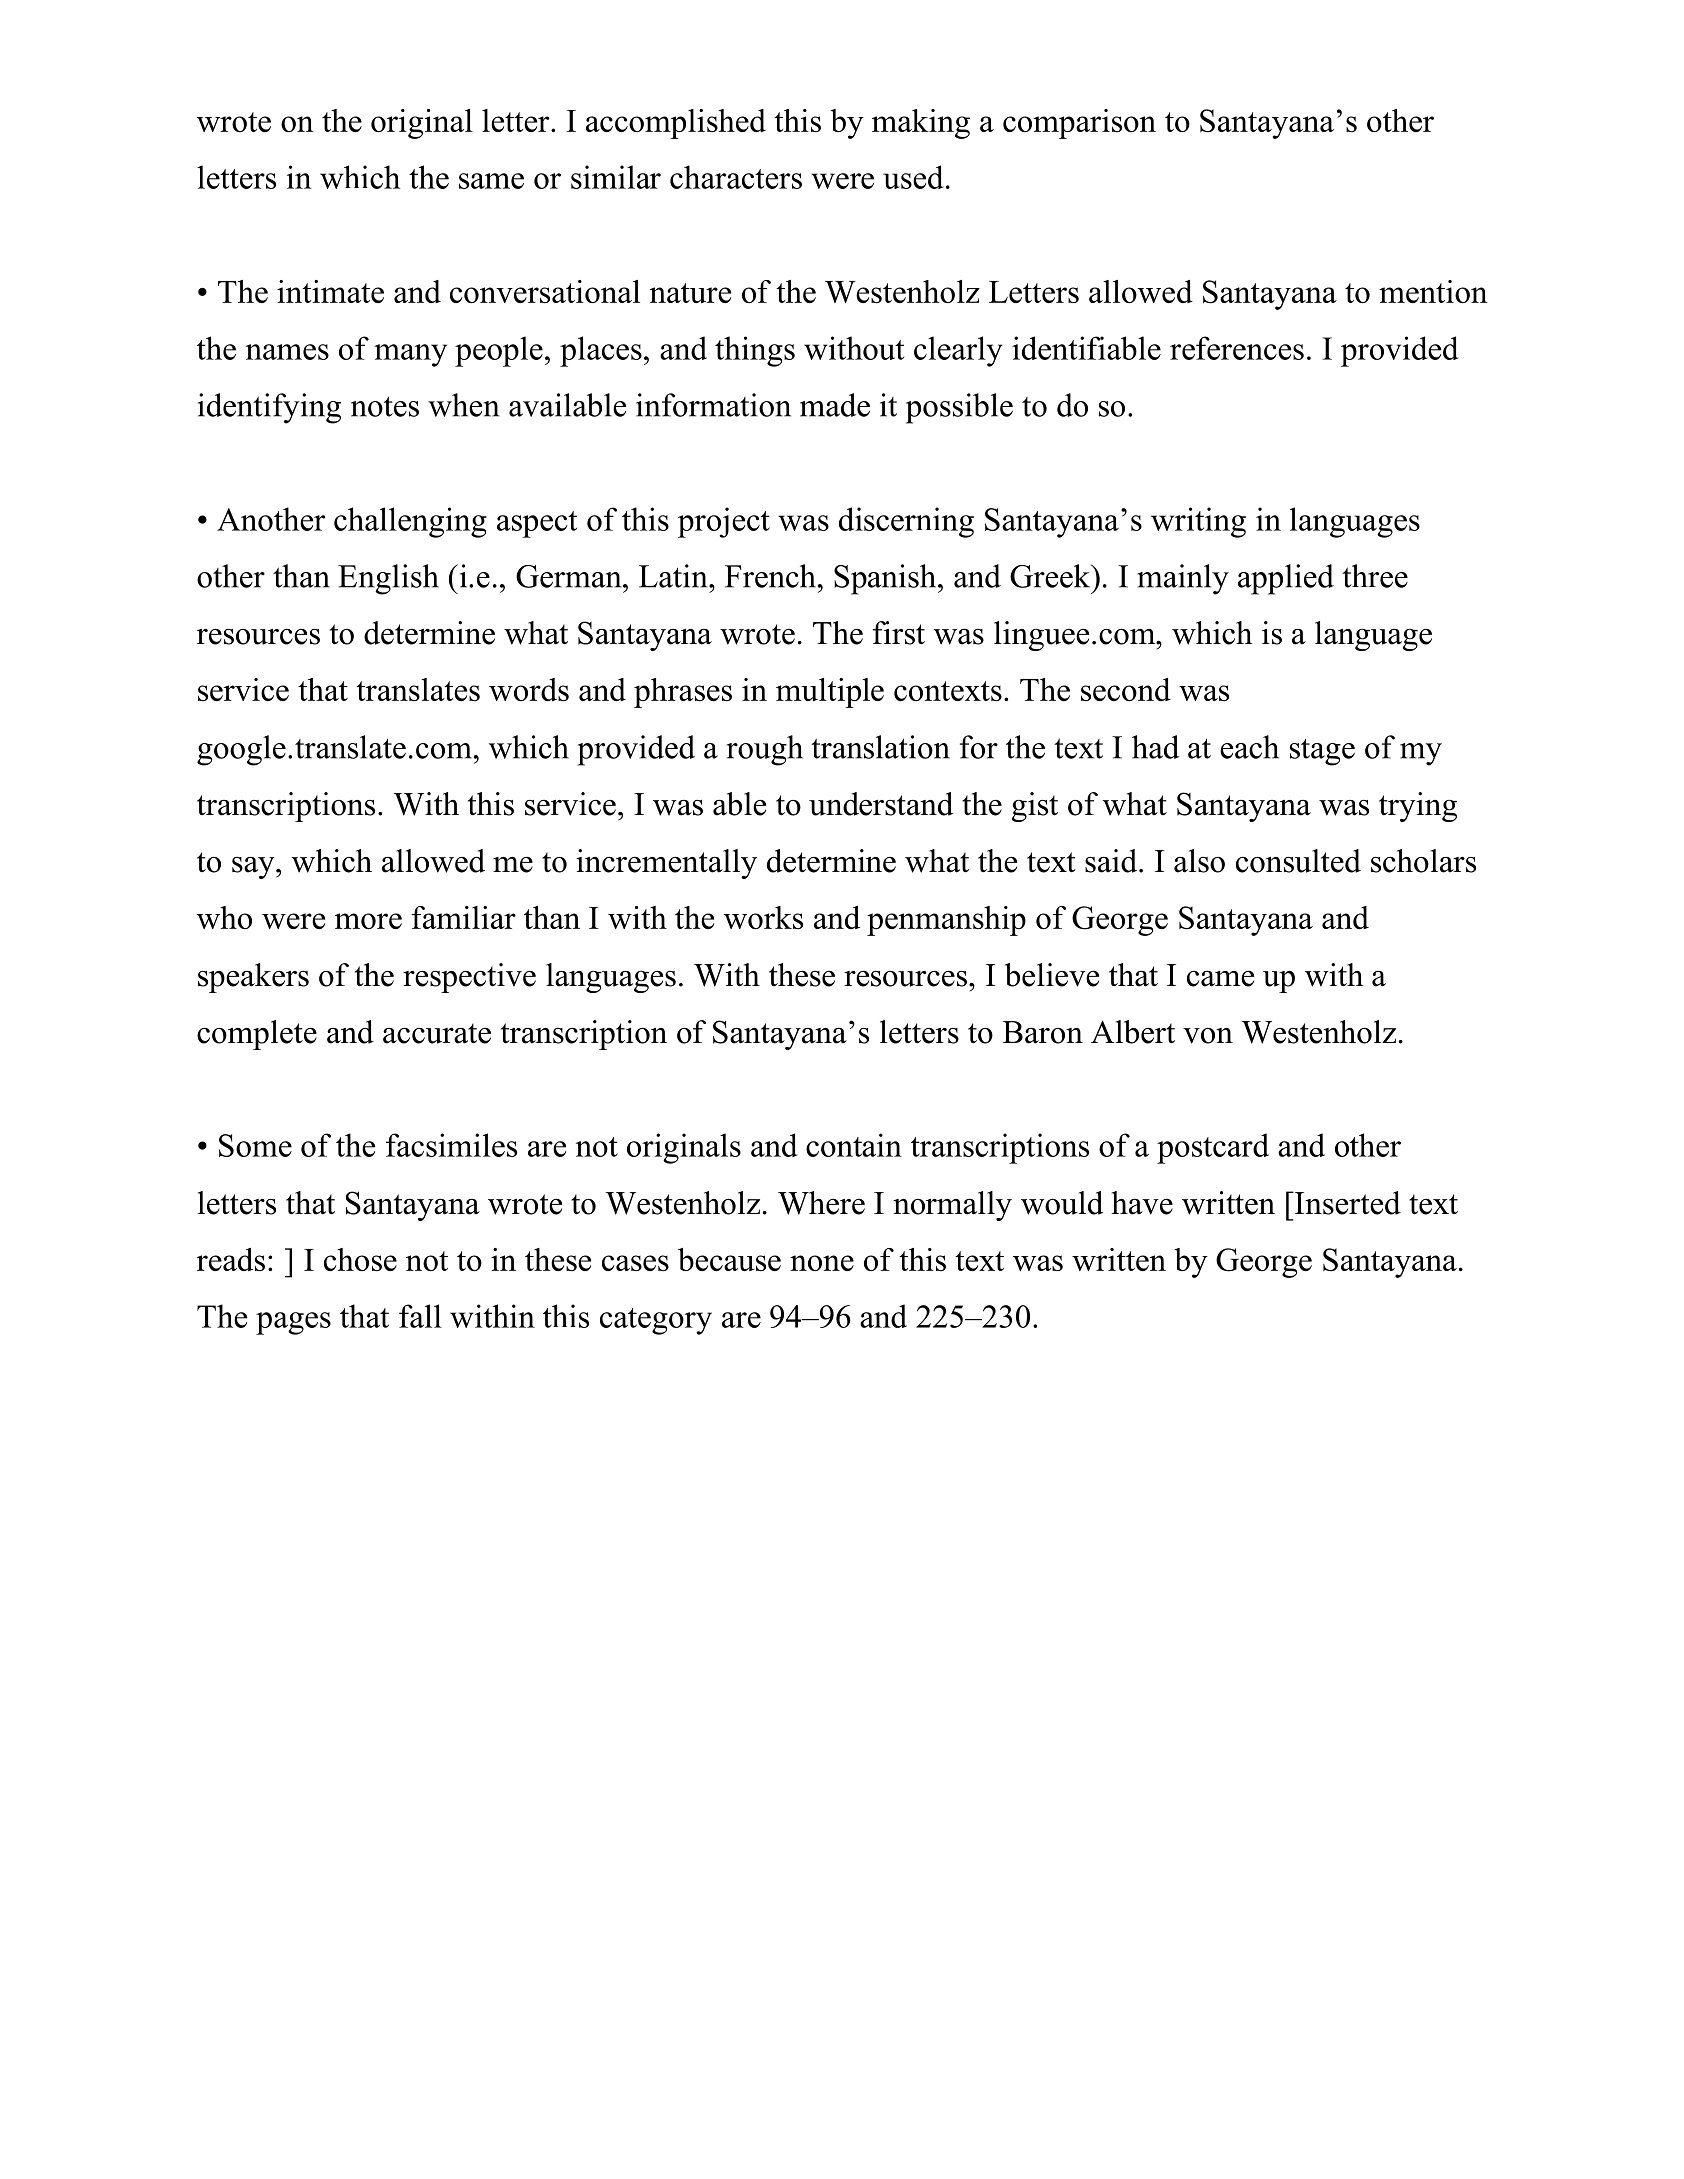  Describe the element at coordinates (913, 177) in the page. I see `used` at that location.
